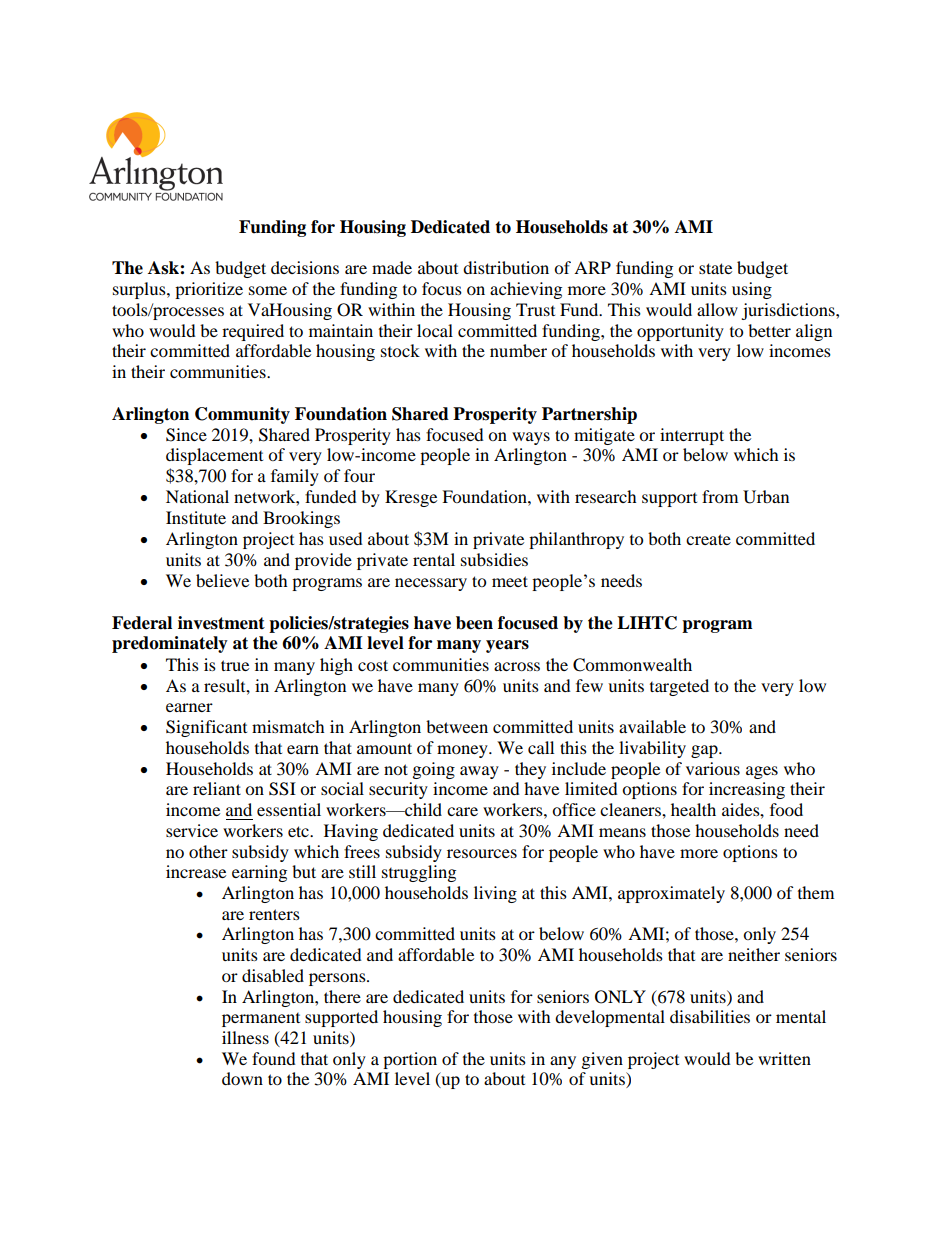  I want to click on reliant, so click(217, 788).
